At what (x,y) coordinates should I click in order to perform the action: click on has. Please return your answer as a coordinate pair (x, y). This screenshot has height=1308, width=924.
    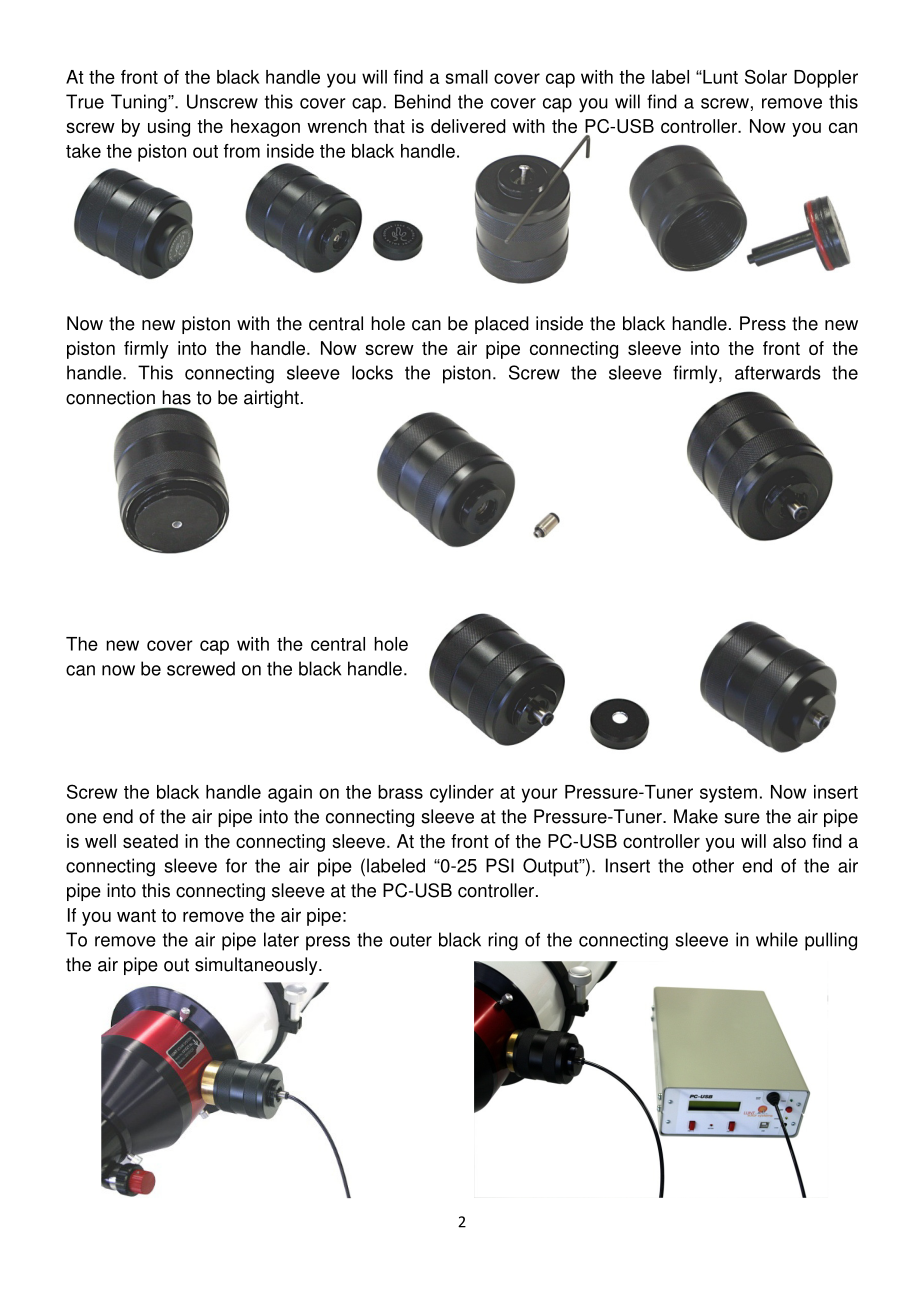
    Looking at the image, I should click on (176, 397).
